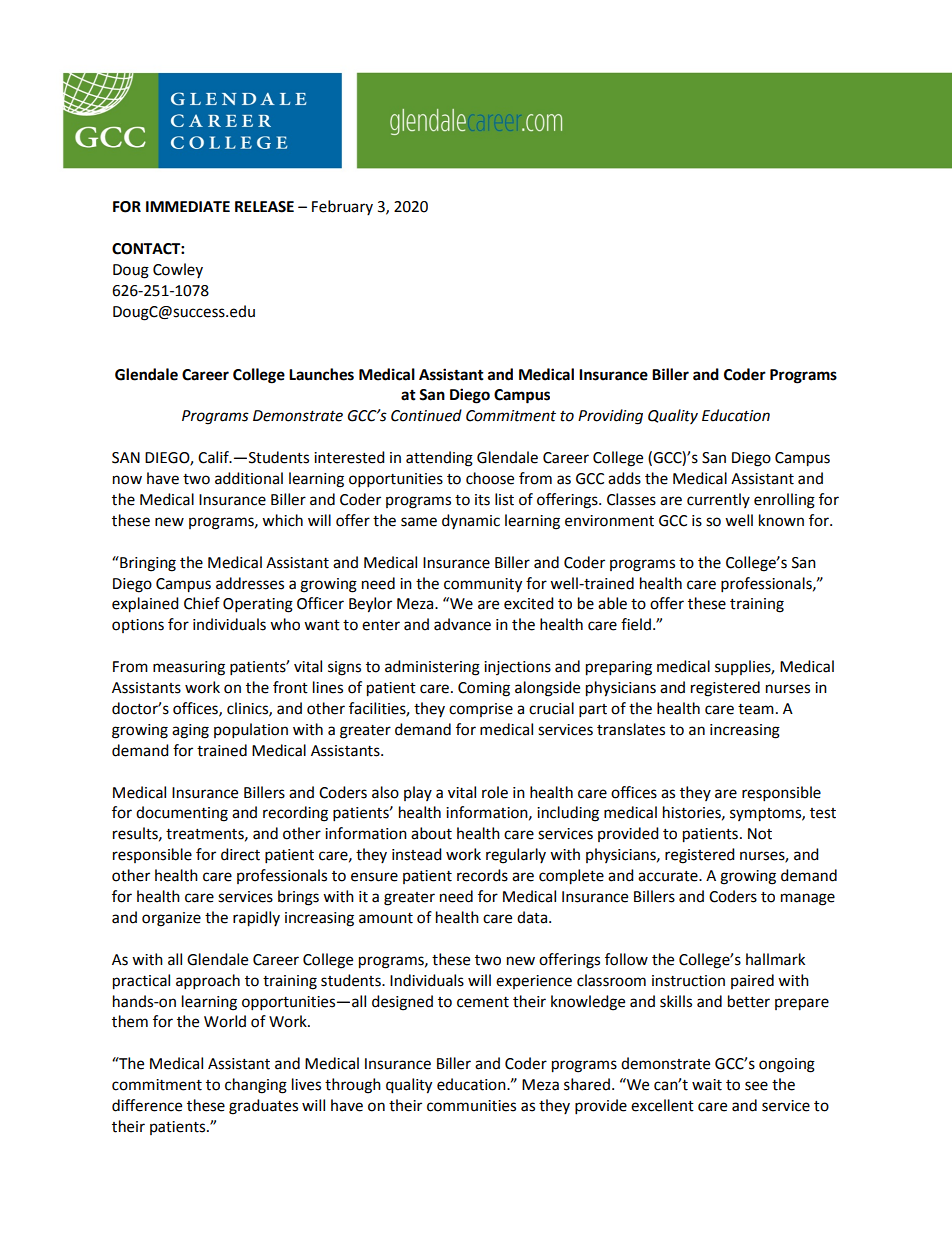 Image resolution: width=952 pixels, height=1233 pixels. I want to click on measuring, so click(189, 668).
